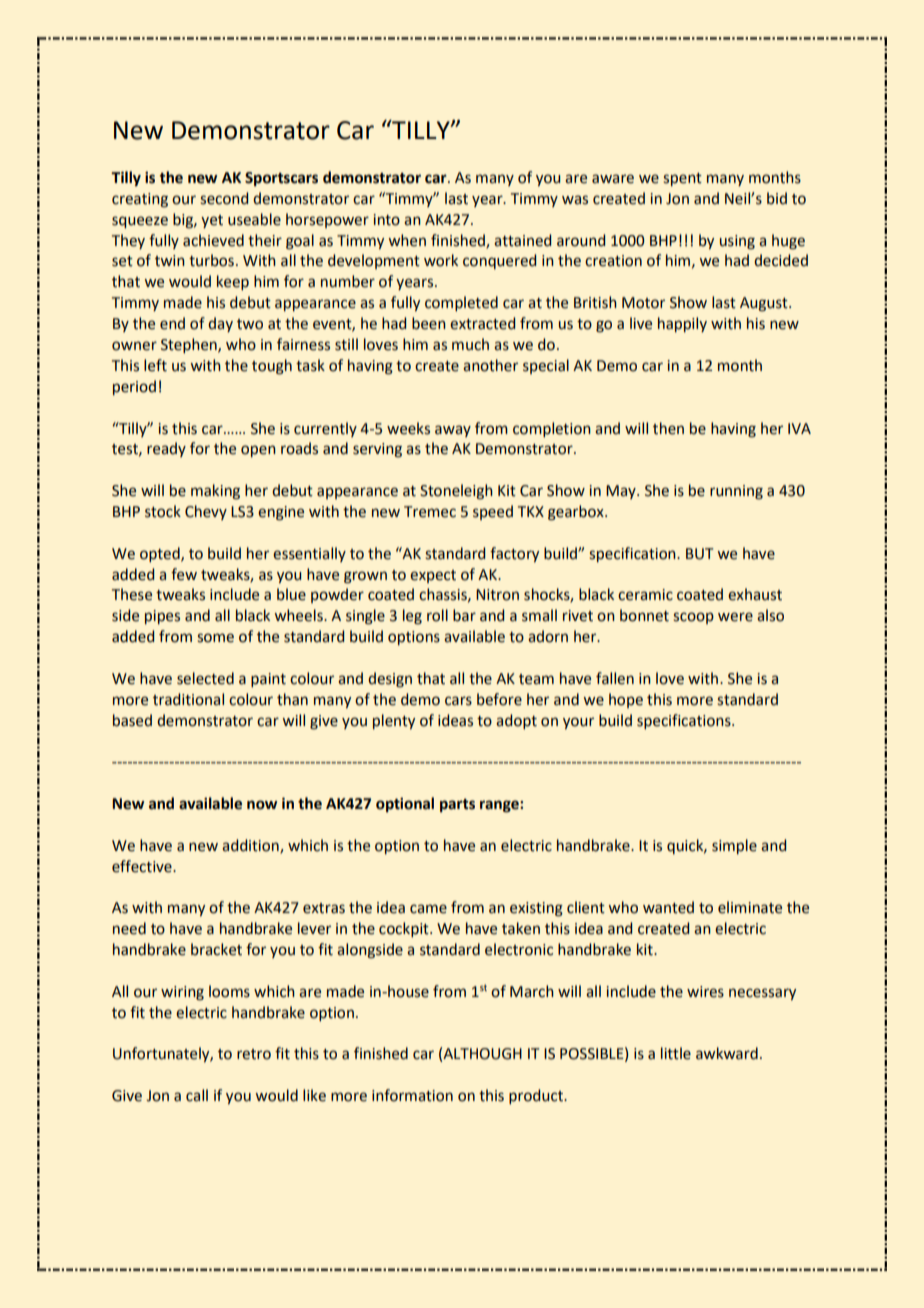 Image resolution: width=924 pixels, height=1308 pixels. What do you see at coordinates (736, 492) in the document?
I see `running` at bounding box center [736, 492].
